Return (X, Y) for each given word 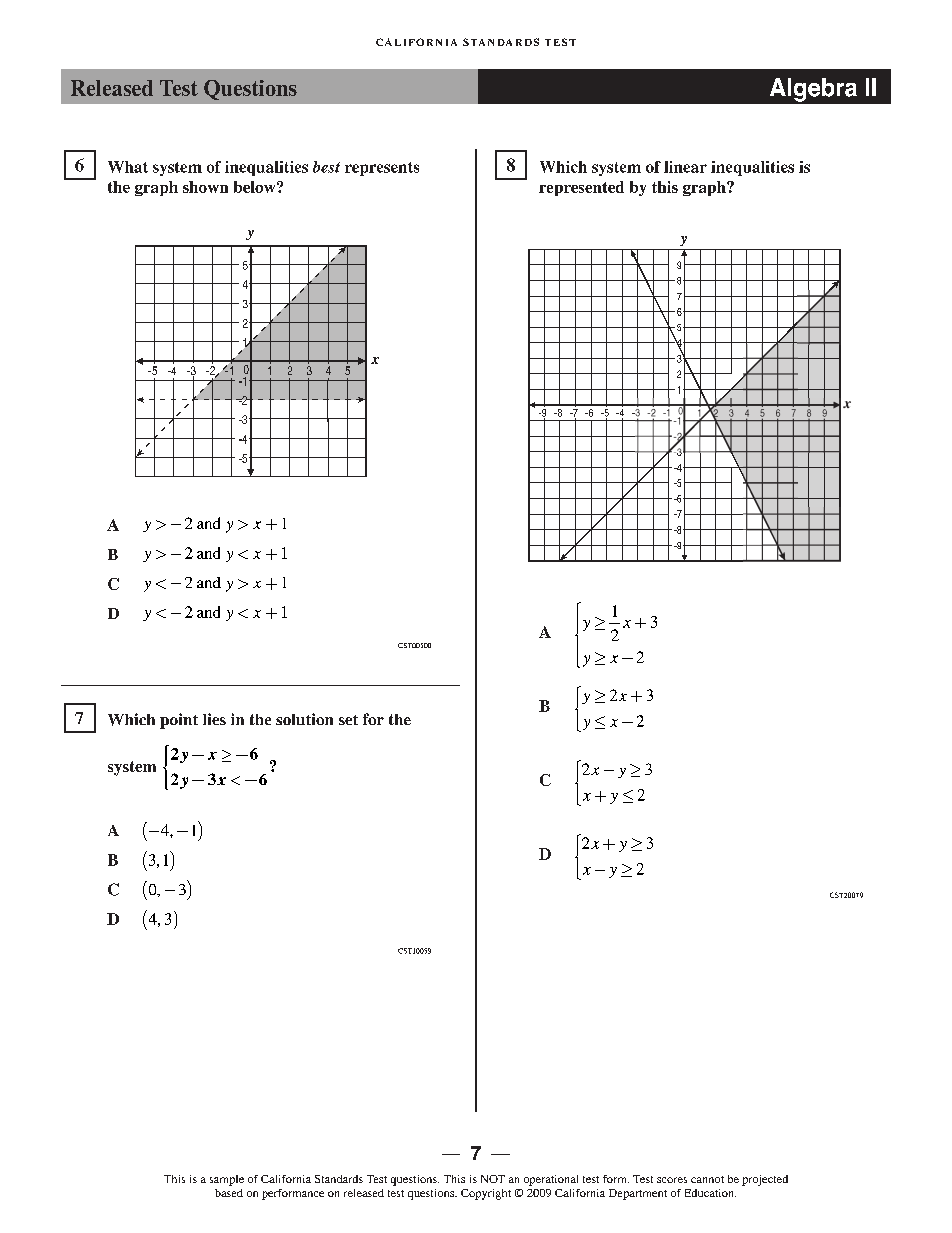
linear (685, 167)
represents (382, 169)
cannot (707, 1179)
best (326, 167)
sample (227, 1180)
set (348, 720)
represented (581, 188)
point (179, 721)
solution (304, 719)
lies (214, 719)
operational (551, 1180)
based (229, 1193)
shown (205, 187)
